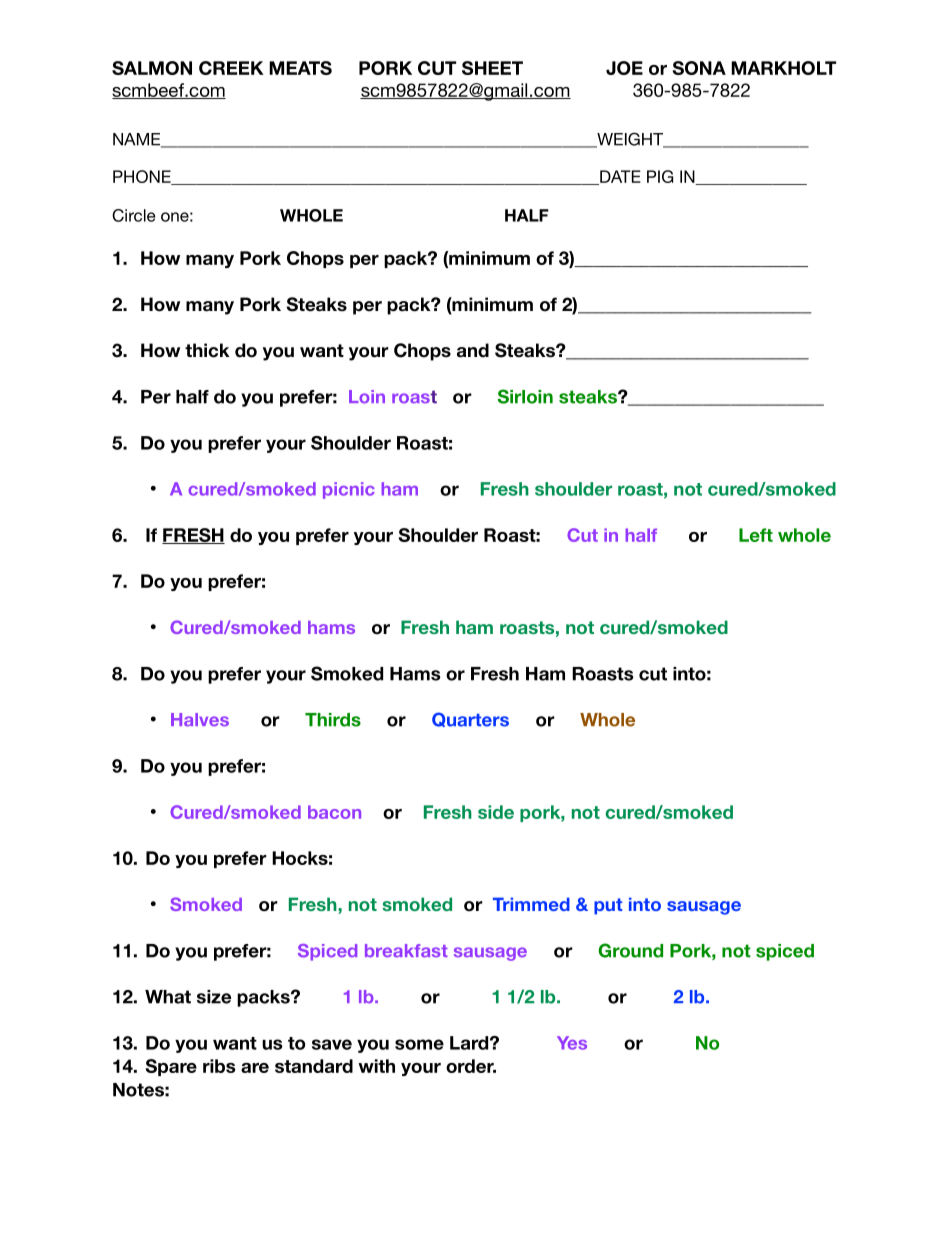 This page has height=1233, width=952. I want to click on CREEK, so click(231, 68).
